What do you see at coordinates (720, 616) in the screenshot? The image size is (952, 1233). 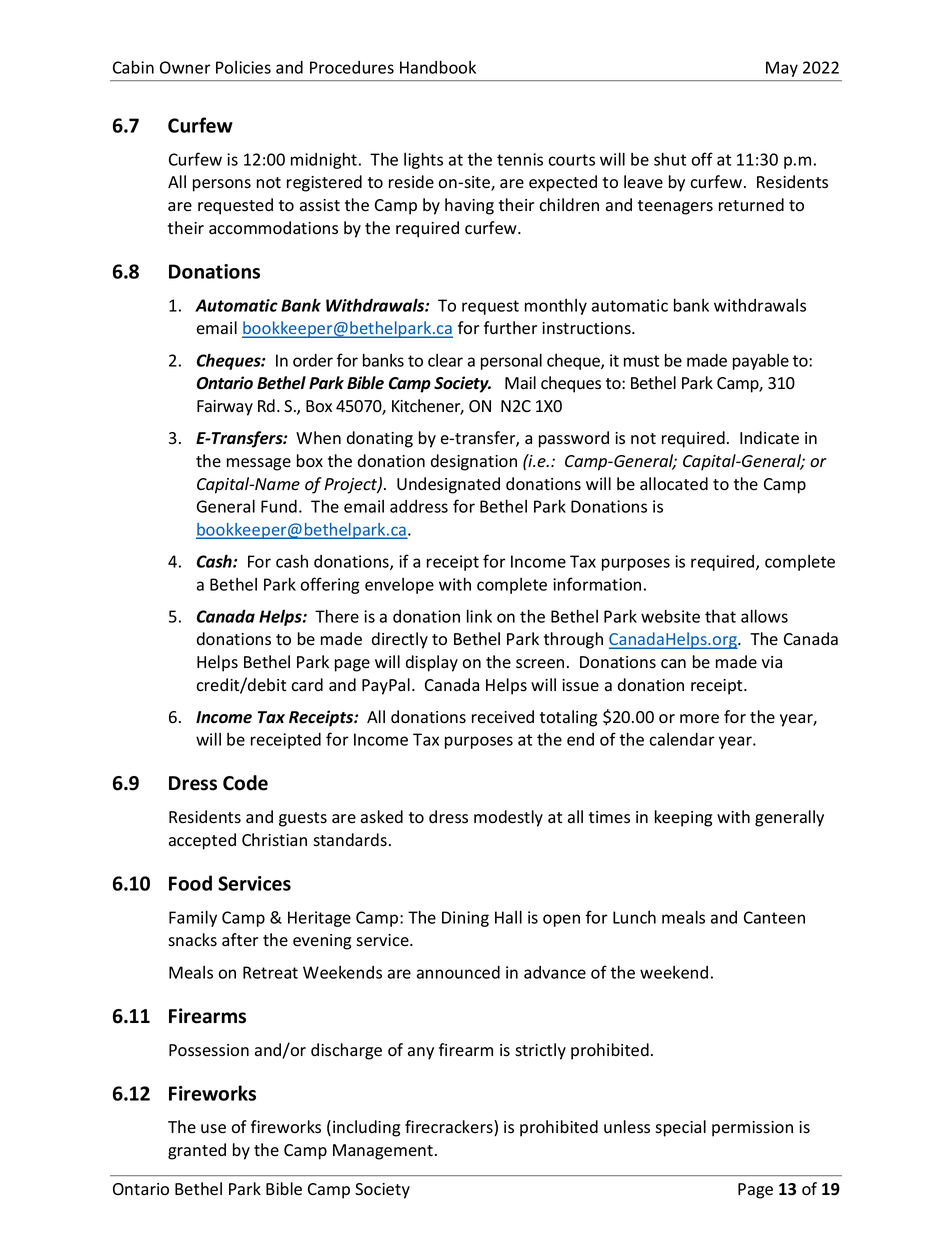 I see `that` at bounding box center [720, 616].
